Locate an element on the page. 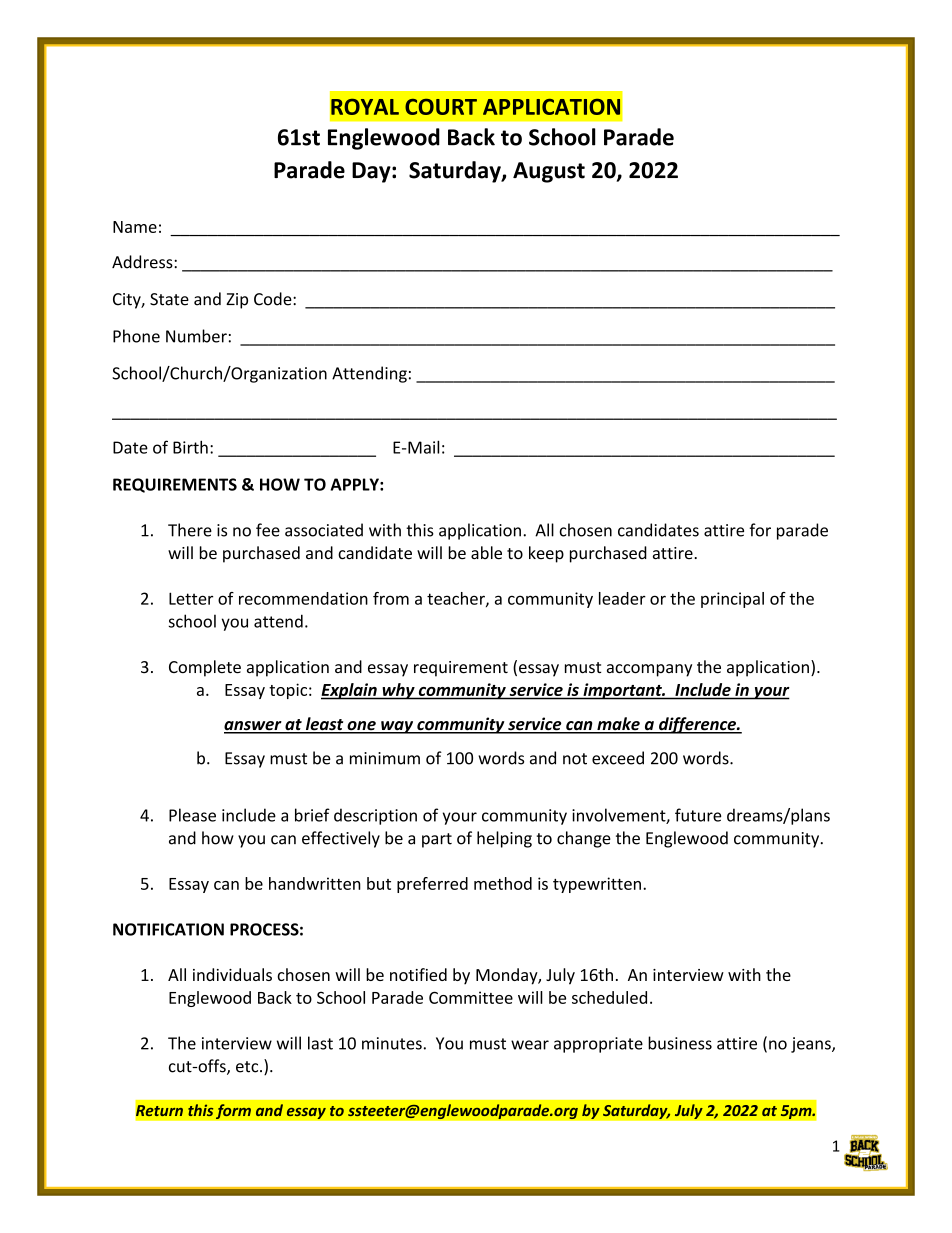 The width and height of the image is (952, 1233). Name is located at coordinates (135, 227).
